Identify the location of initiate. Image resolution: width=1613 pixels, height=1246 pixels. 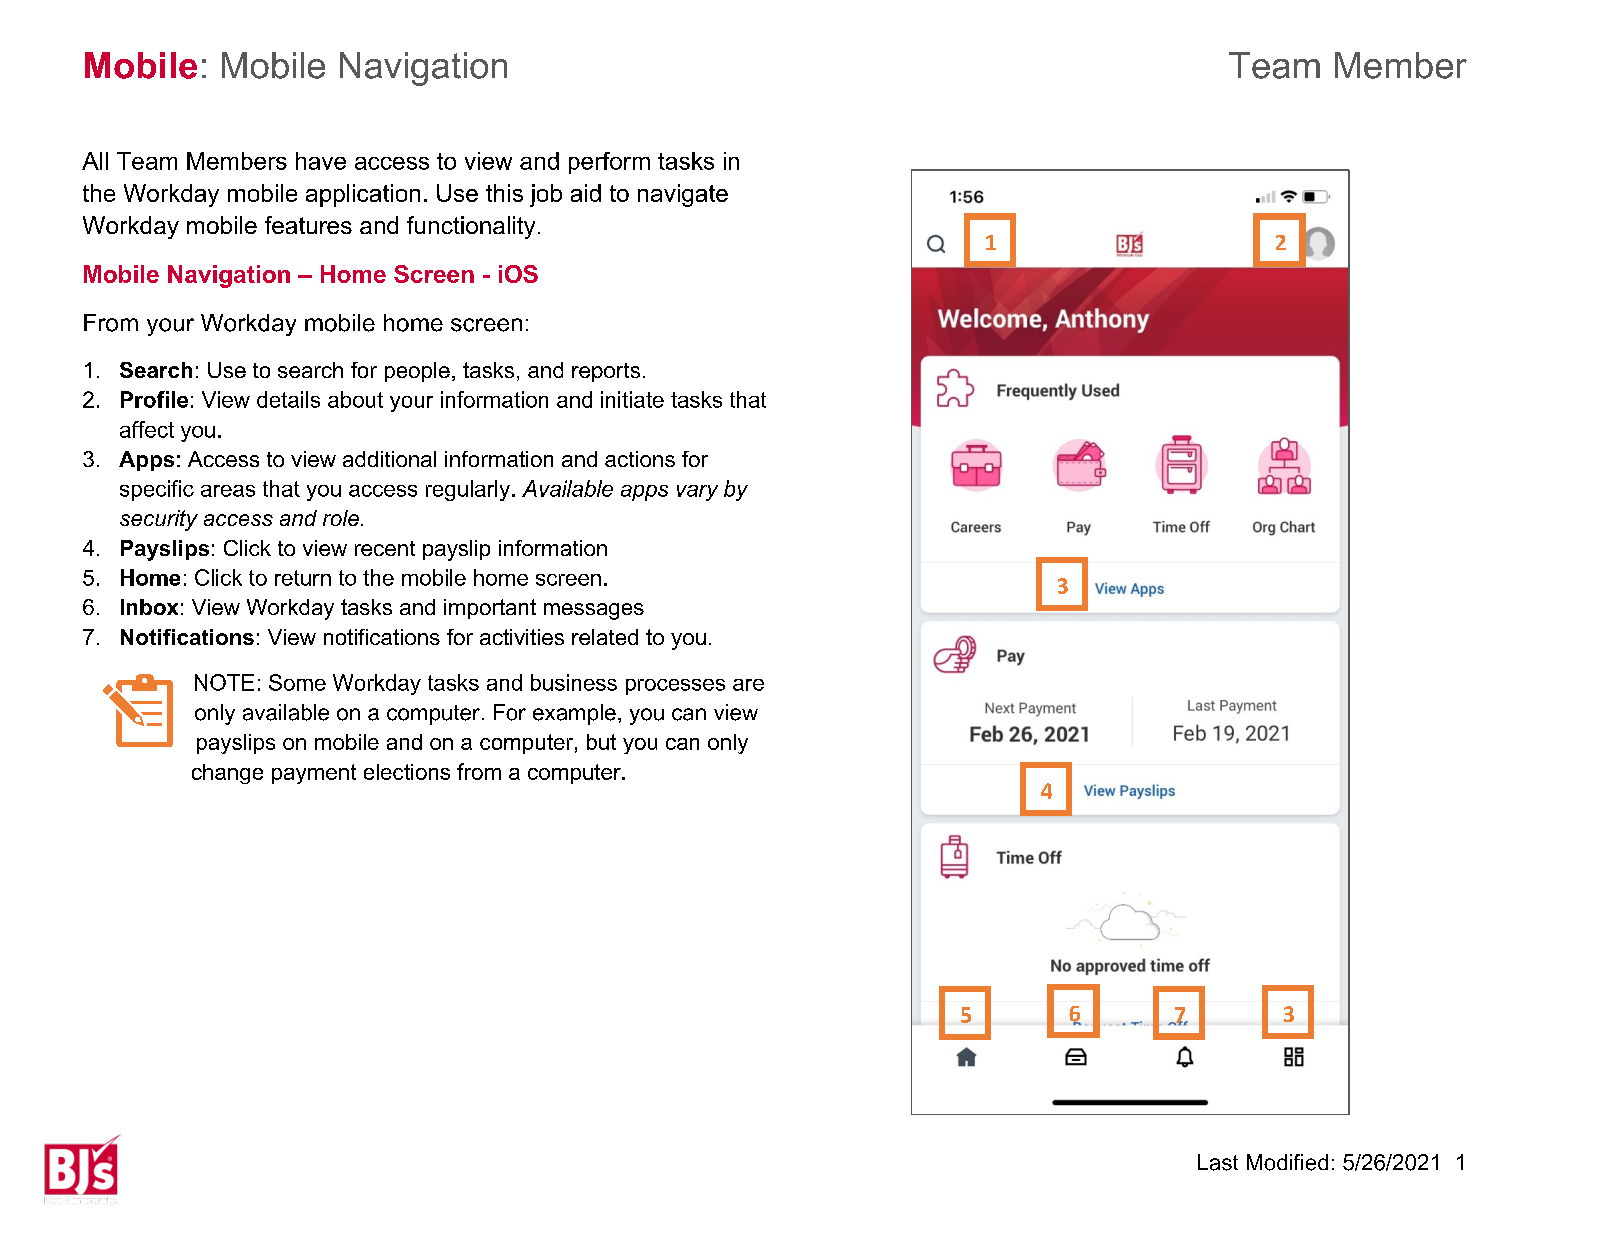
(632, 399).
